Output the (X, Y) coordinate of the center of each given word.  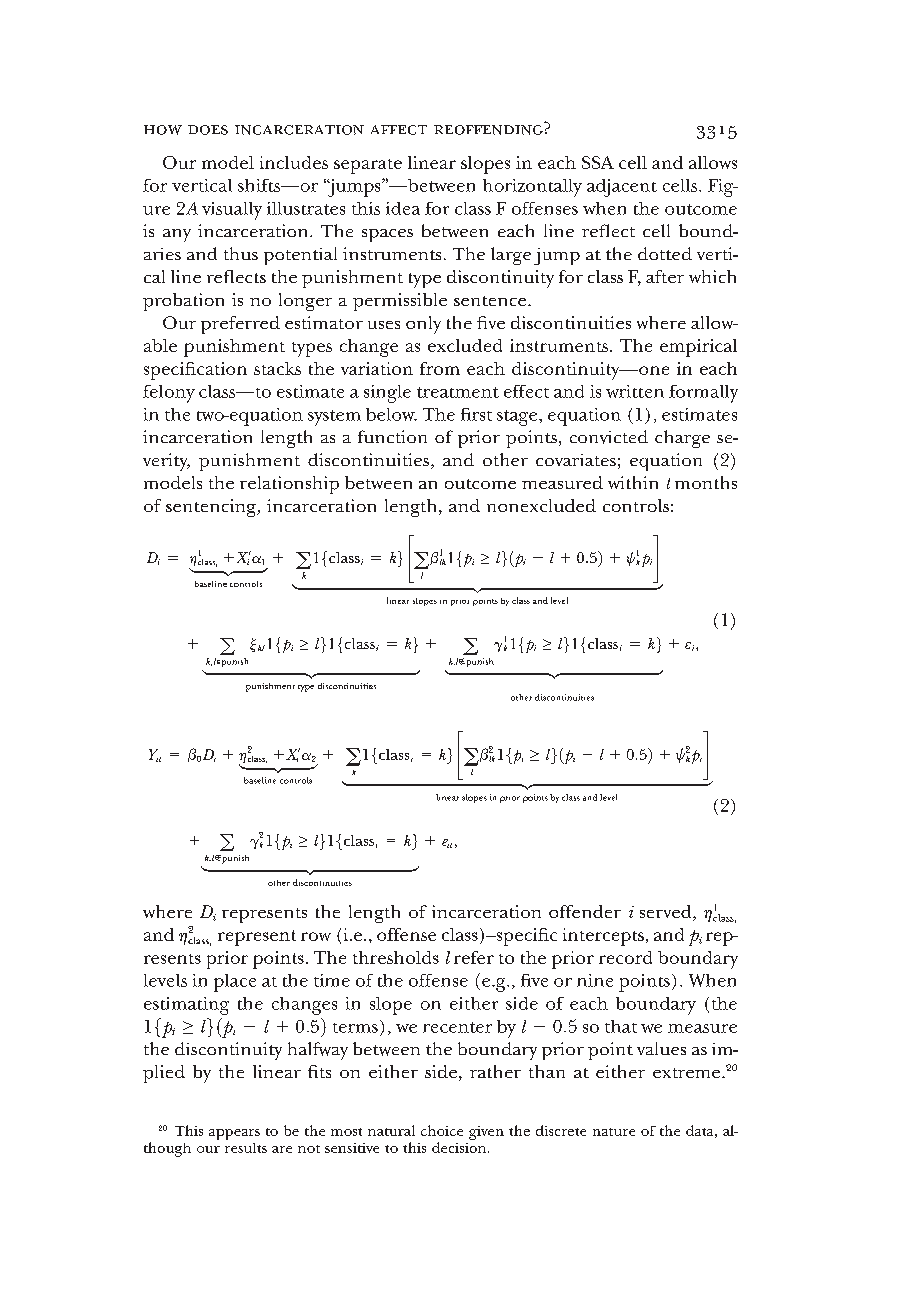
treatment (458, 392)
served (667, 913)
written (635, 391)
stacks (277, 368)
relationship (289, 485)
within (633, 482)
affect (399, 130)
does (208, 130)
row (316, 936)
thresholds (396, 957)
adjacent (622, 188)
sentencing (212, 508)
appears (234, 1134)
